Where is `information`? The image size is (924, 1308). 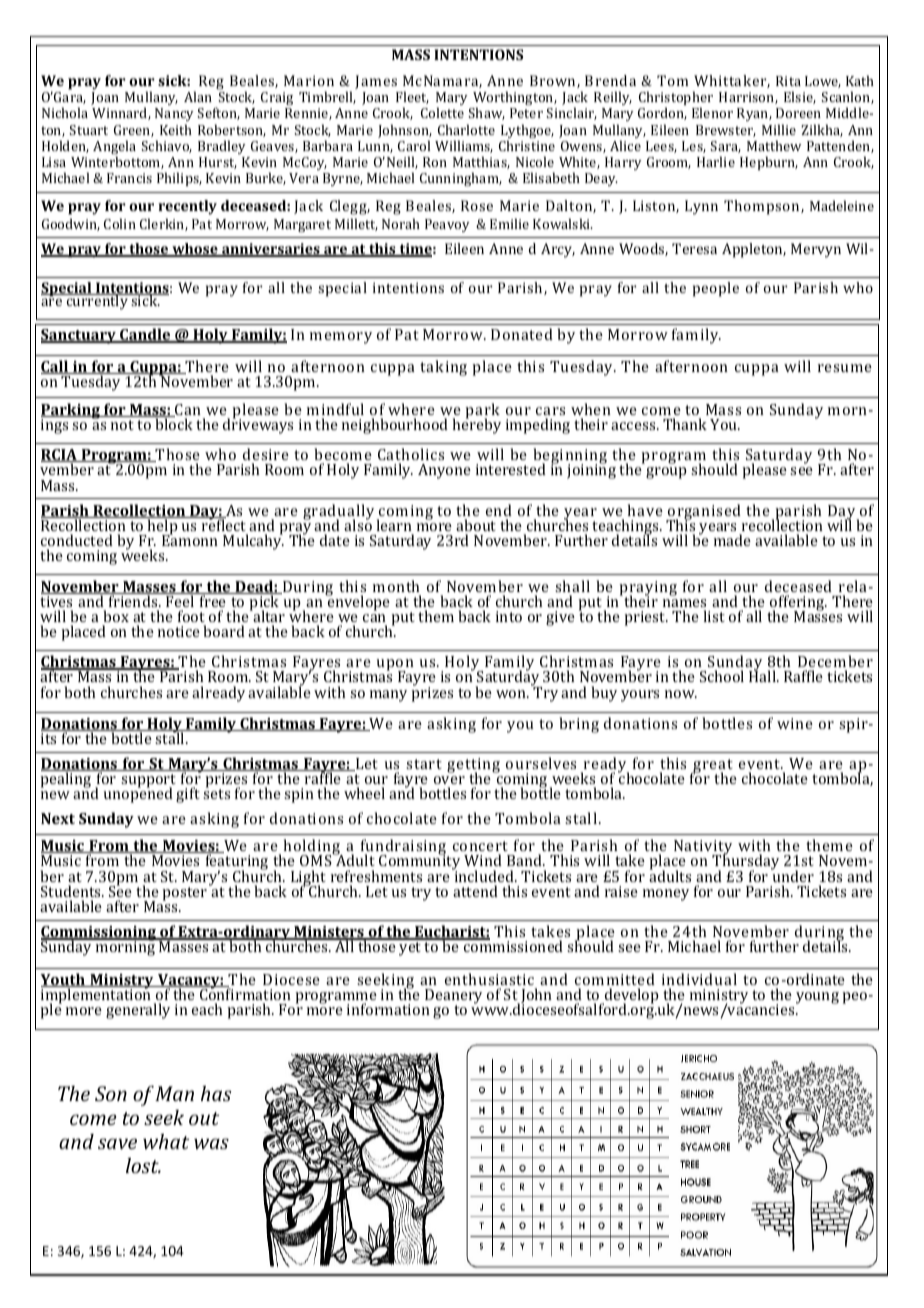
information is located at coordinates (388, 1009).
